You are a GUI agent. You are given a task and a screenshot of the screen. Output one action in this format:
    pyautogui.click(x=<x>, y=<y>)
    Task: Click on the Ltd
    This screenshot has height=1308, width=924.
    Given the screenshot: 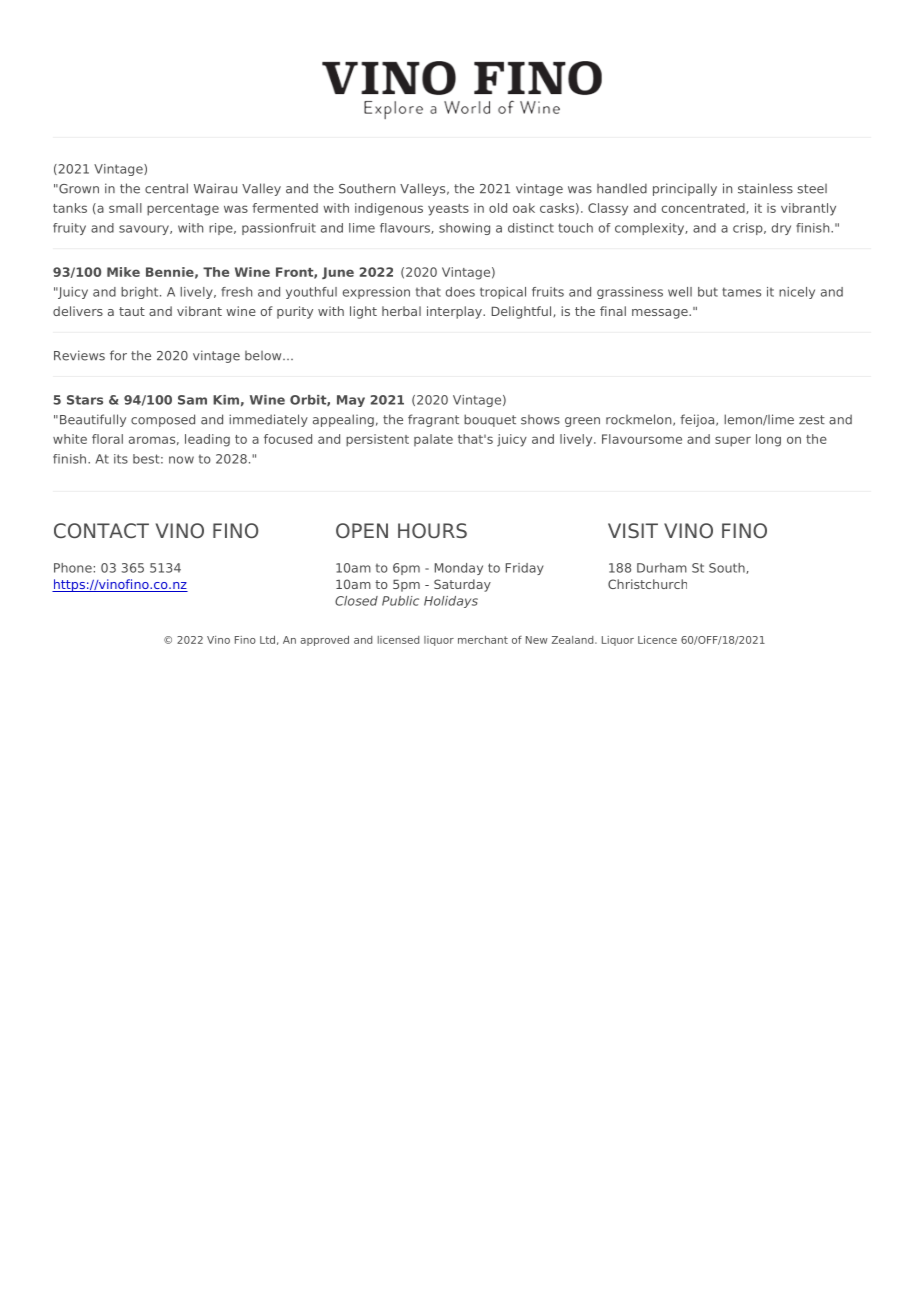 What is the action you would take?
    pyautogui.click(x=267, y=640)
